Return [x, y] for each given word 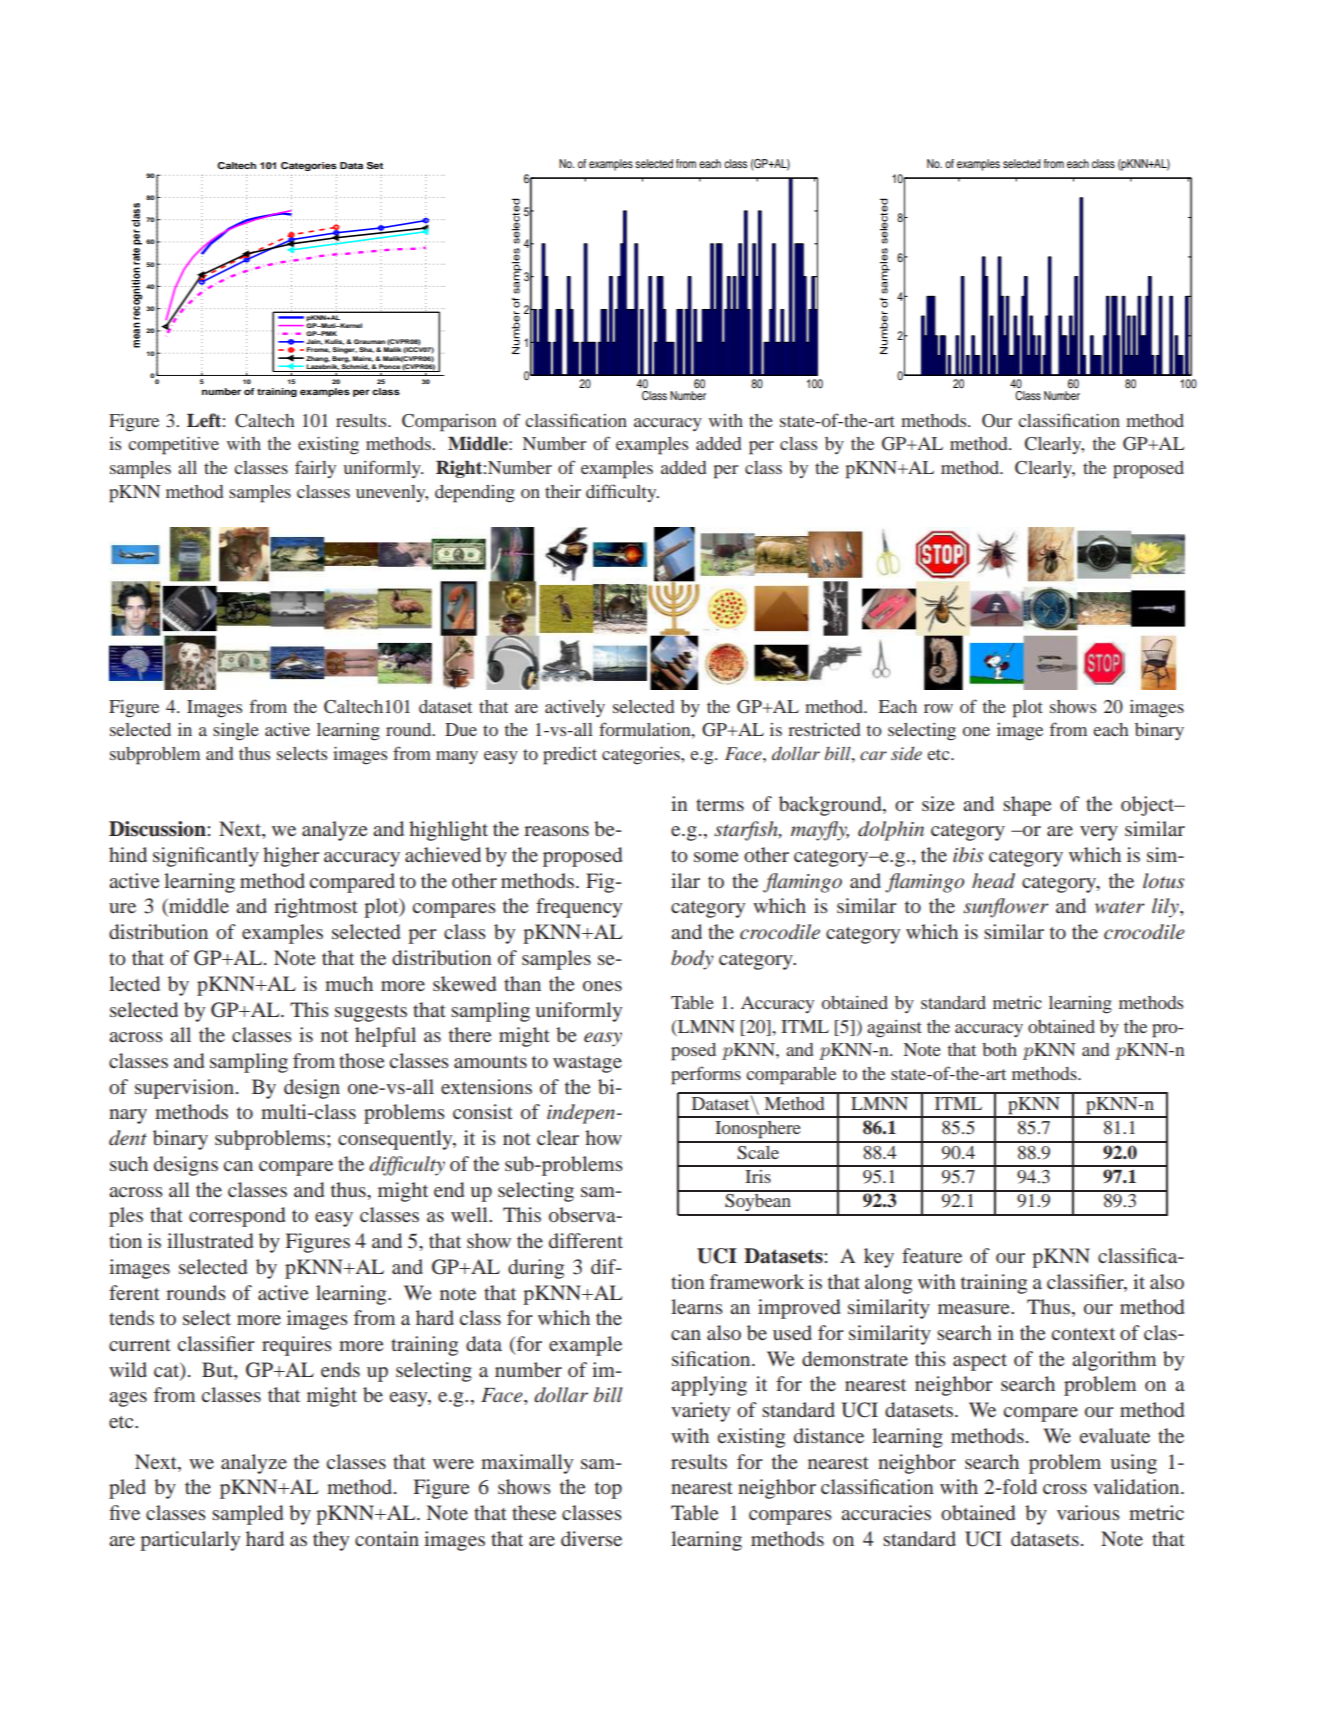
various [1088, 1512]
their [563, 491]
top [608, 1490]
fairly [315, 469]
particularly [190, 1541]
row [938, 708]
